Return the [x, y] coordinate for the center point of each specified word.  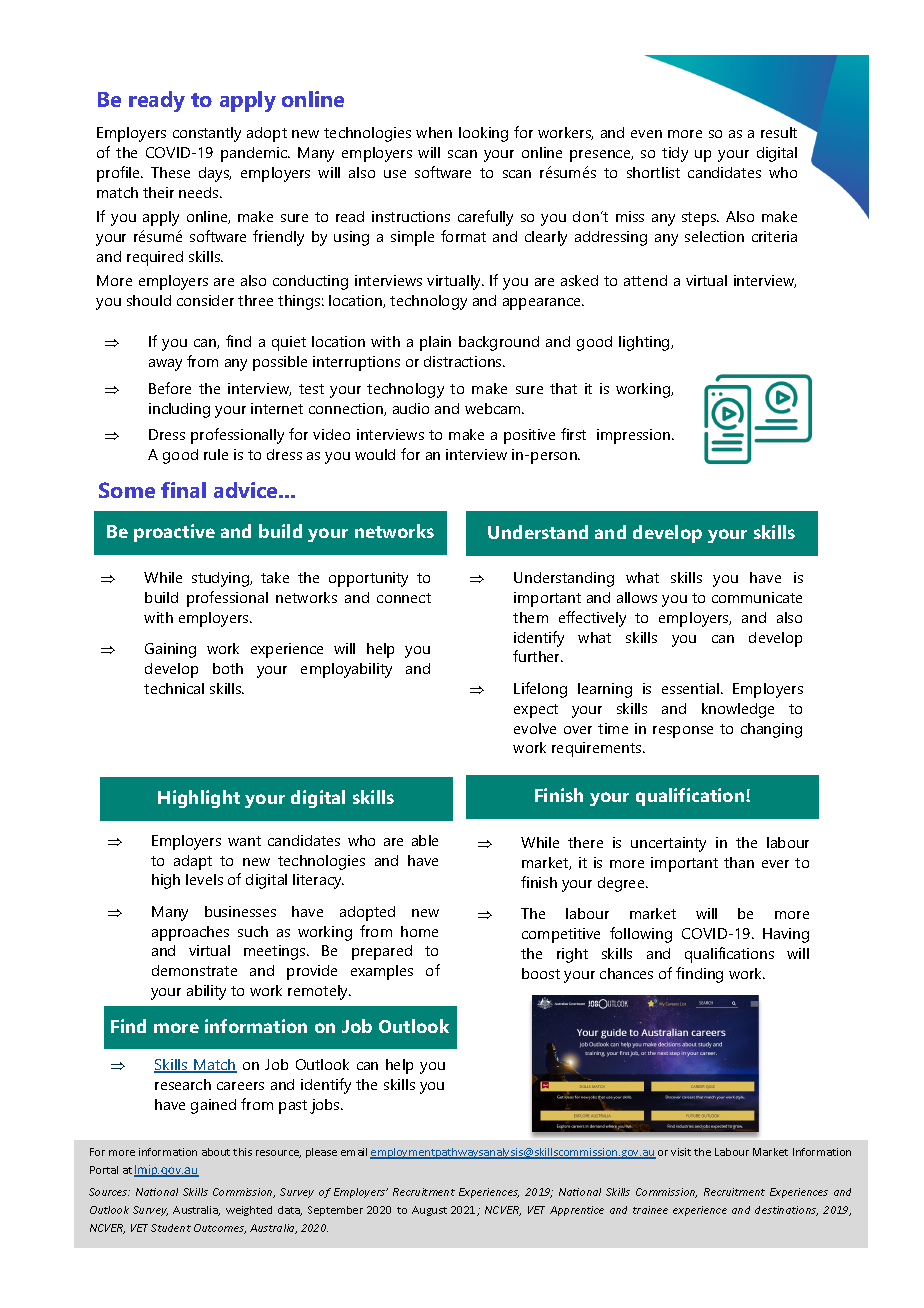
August [429, 1211]
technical [174, 688]
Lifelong [540, 690]
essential [692, 688]
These [170, 172]
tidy [675, 154]
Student [171, 1228]
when [434, 132]
